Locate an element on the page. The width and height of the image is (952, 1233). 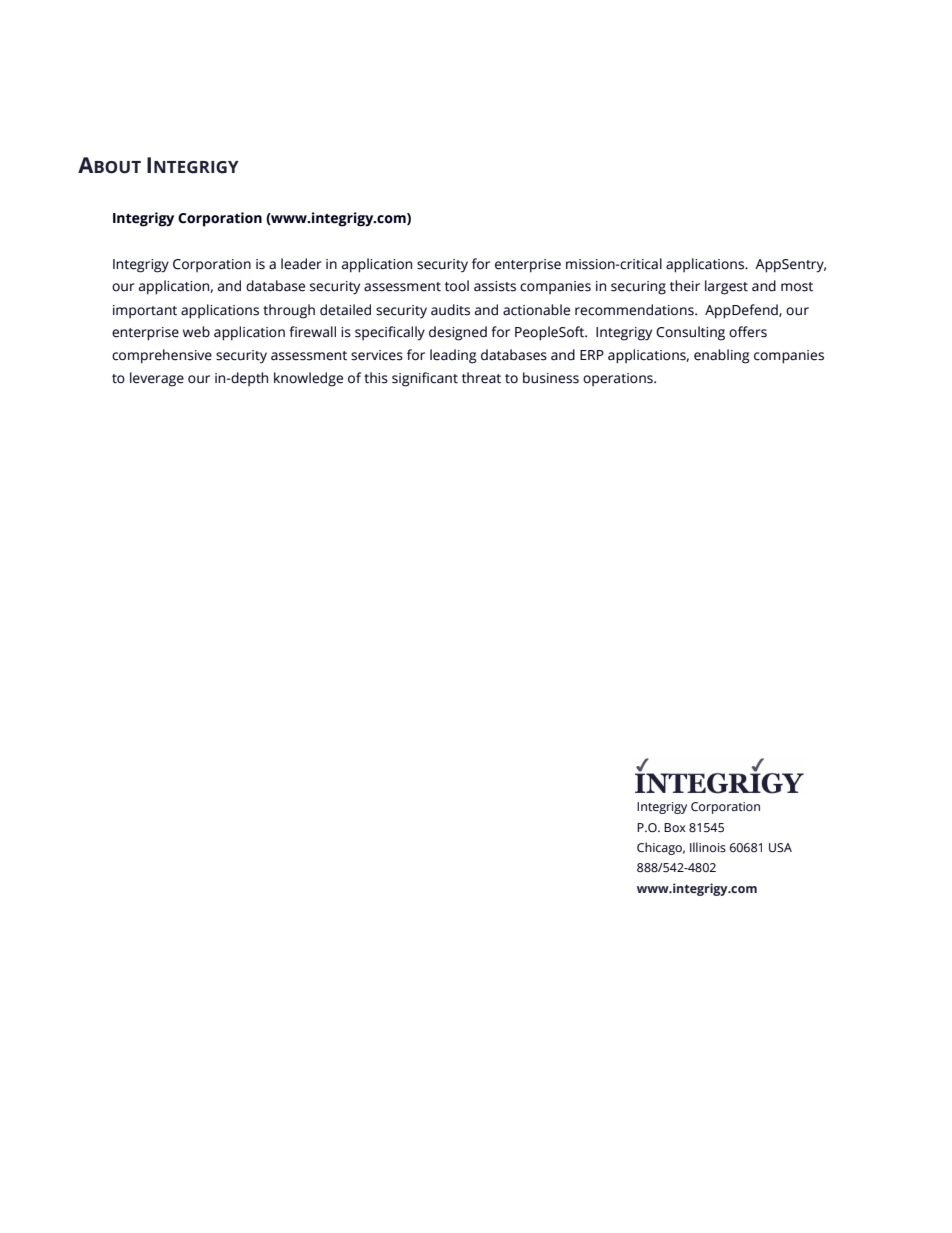
USA is located at coordinates (780, 848).
